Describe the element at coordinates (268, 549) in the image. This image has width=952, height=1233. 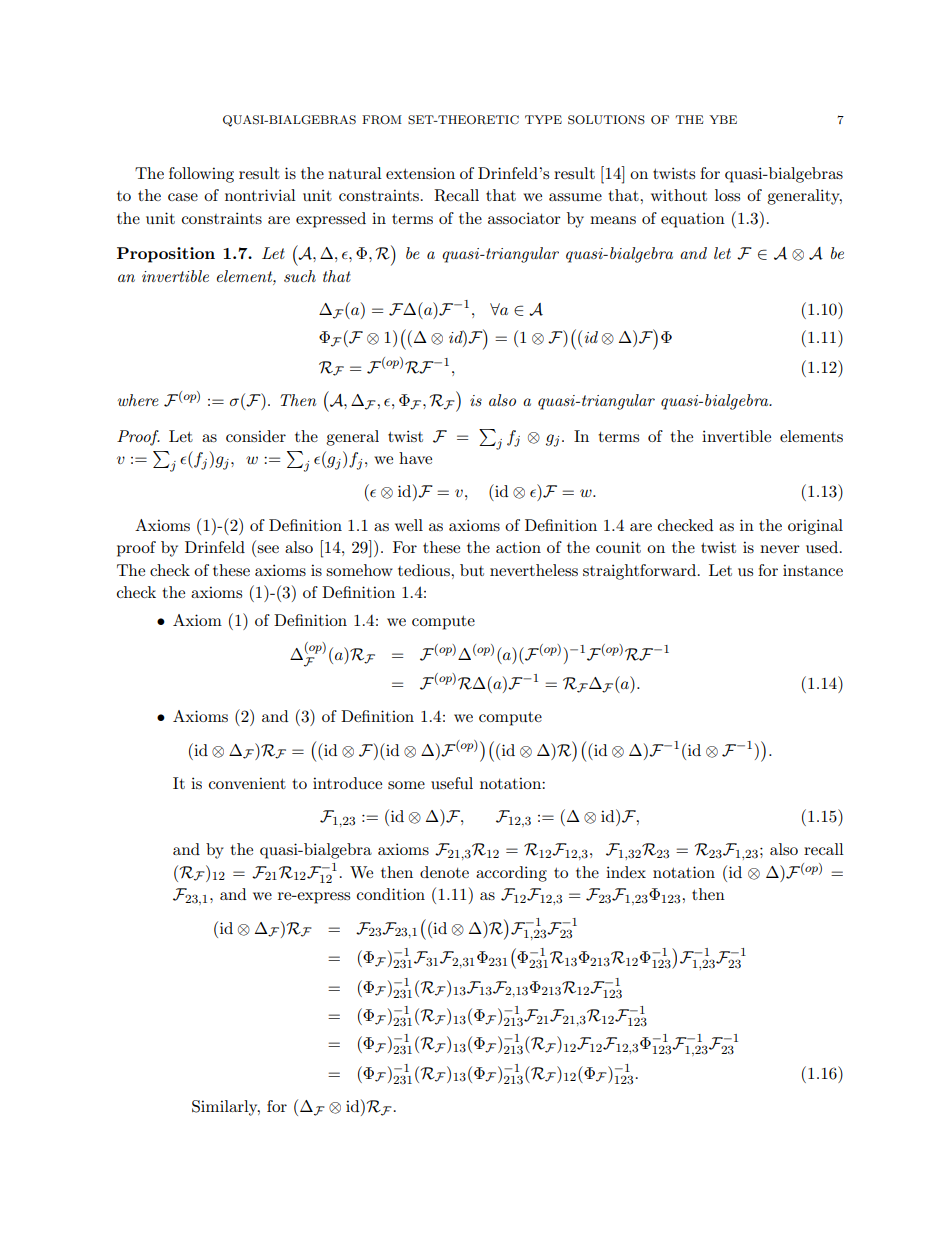
I see `see` at that location.
